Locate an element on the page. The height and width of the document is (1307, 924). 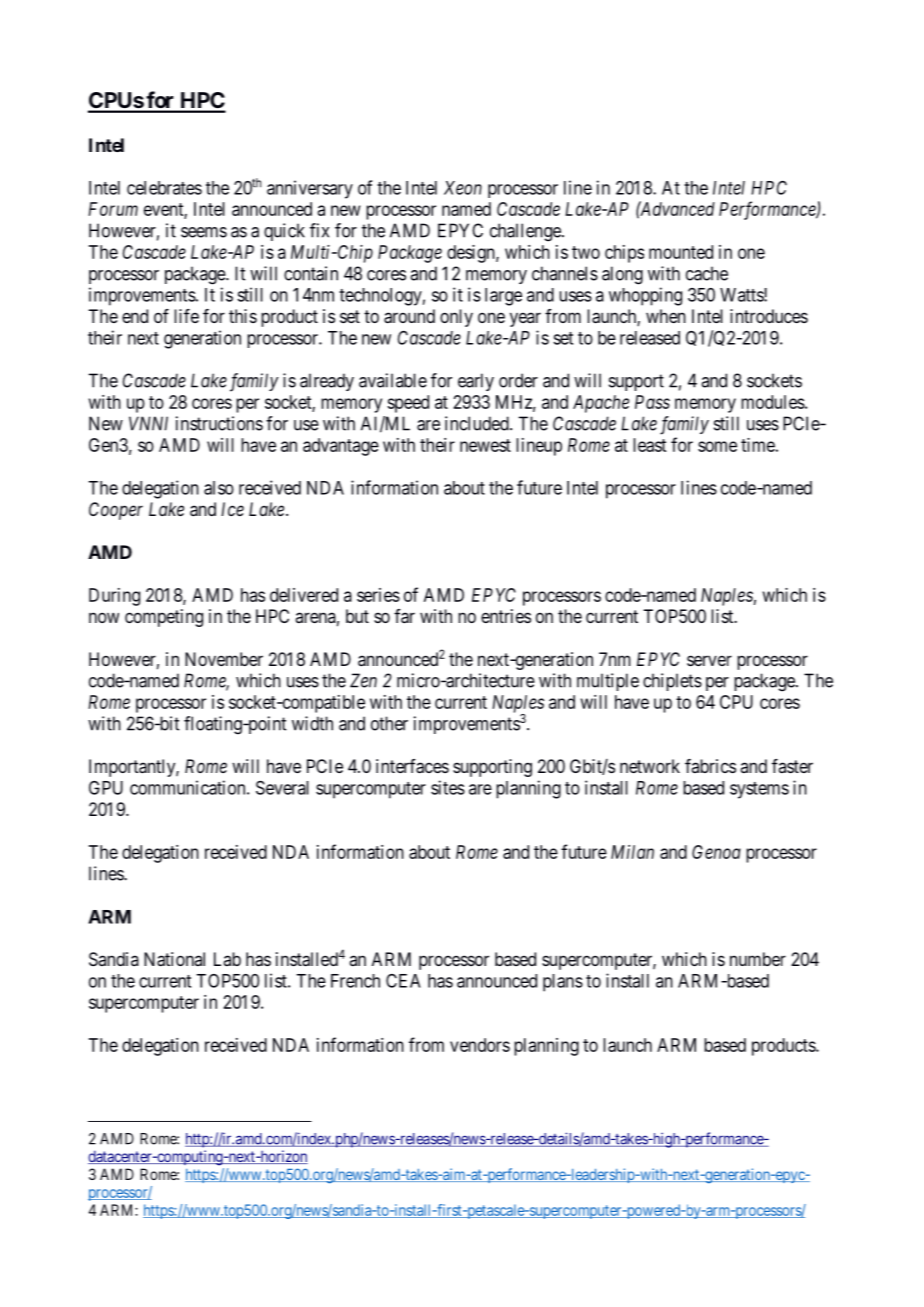
mounted is located at coordinates (681, 252).
